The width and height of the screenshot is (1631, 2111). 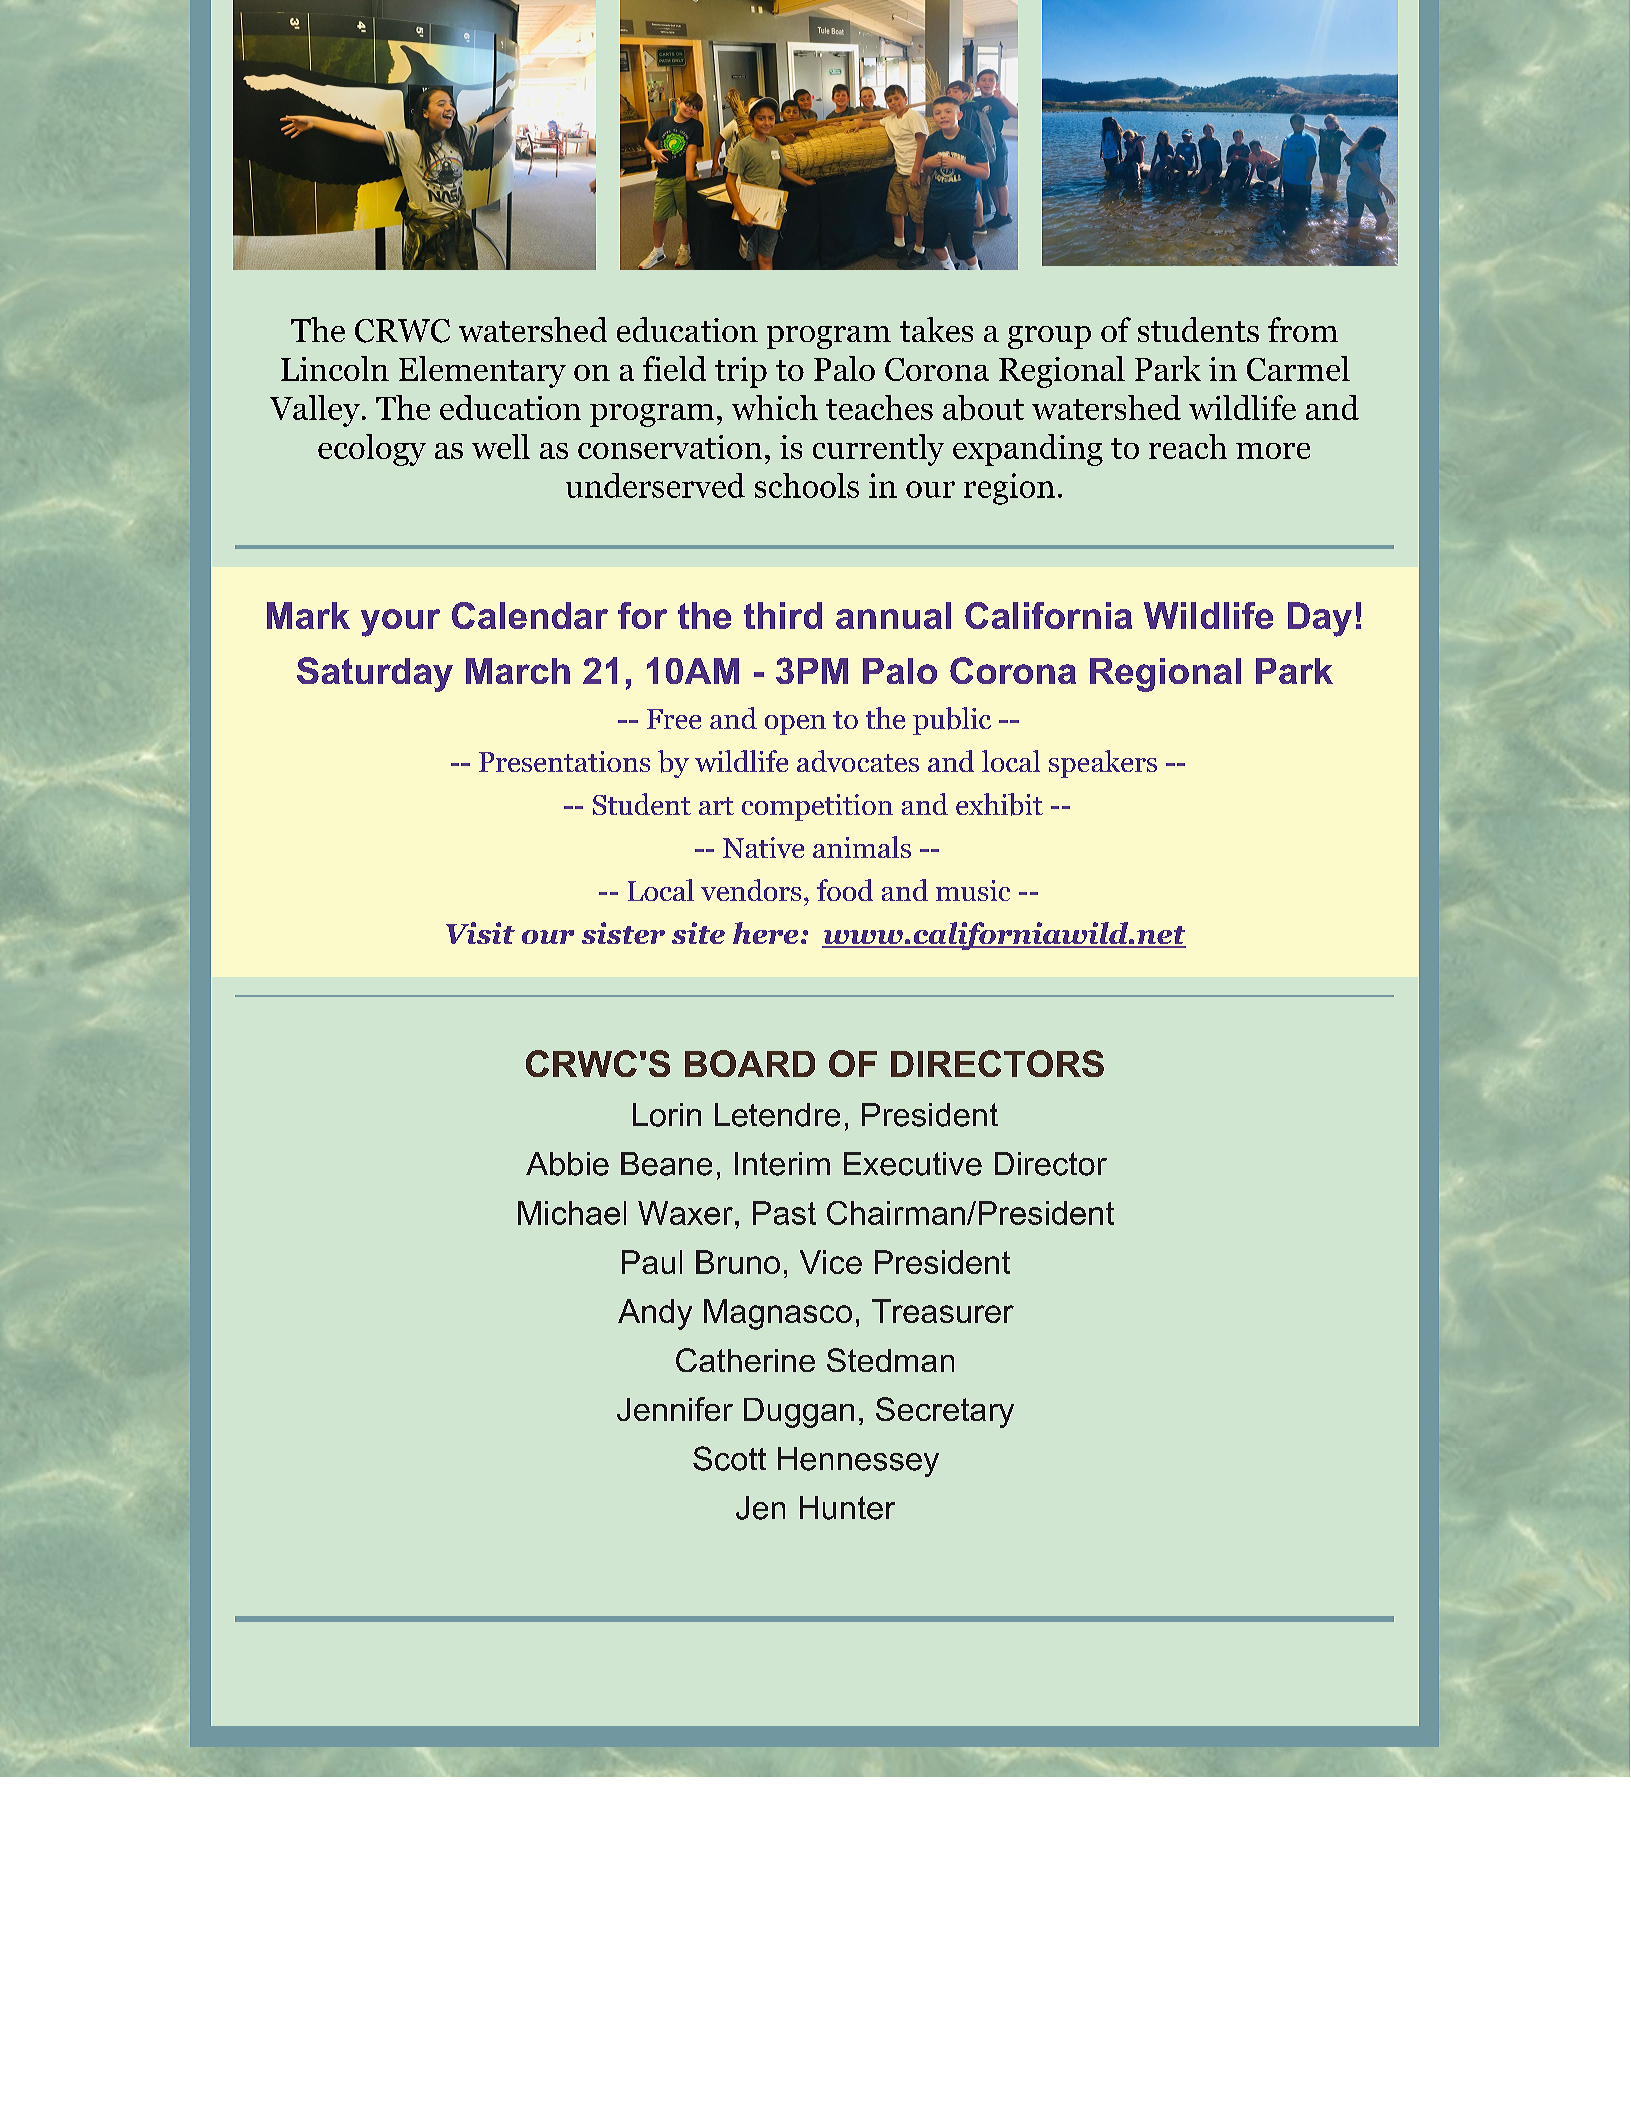 What do you see at coordinates (795, 725) in the screenshot?
I see `open` at bounding box center [795, 725].
